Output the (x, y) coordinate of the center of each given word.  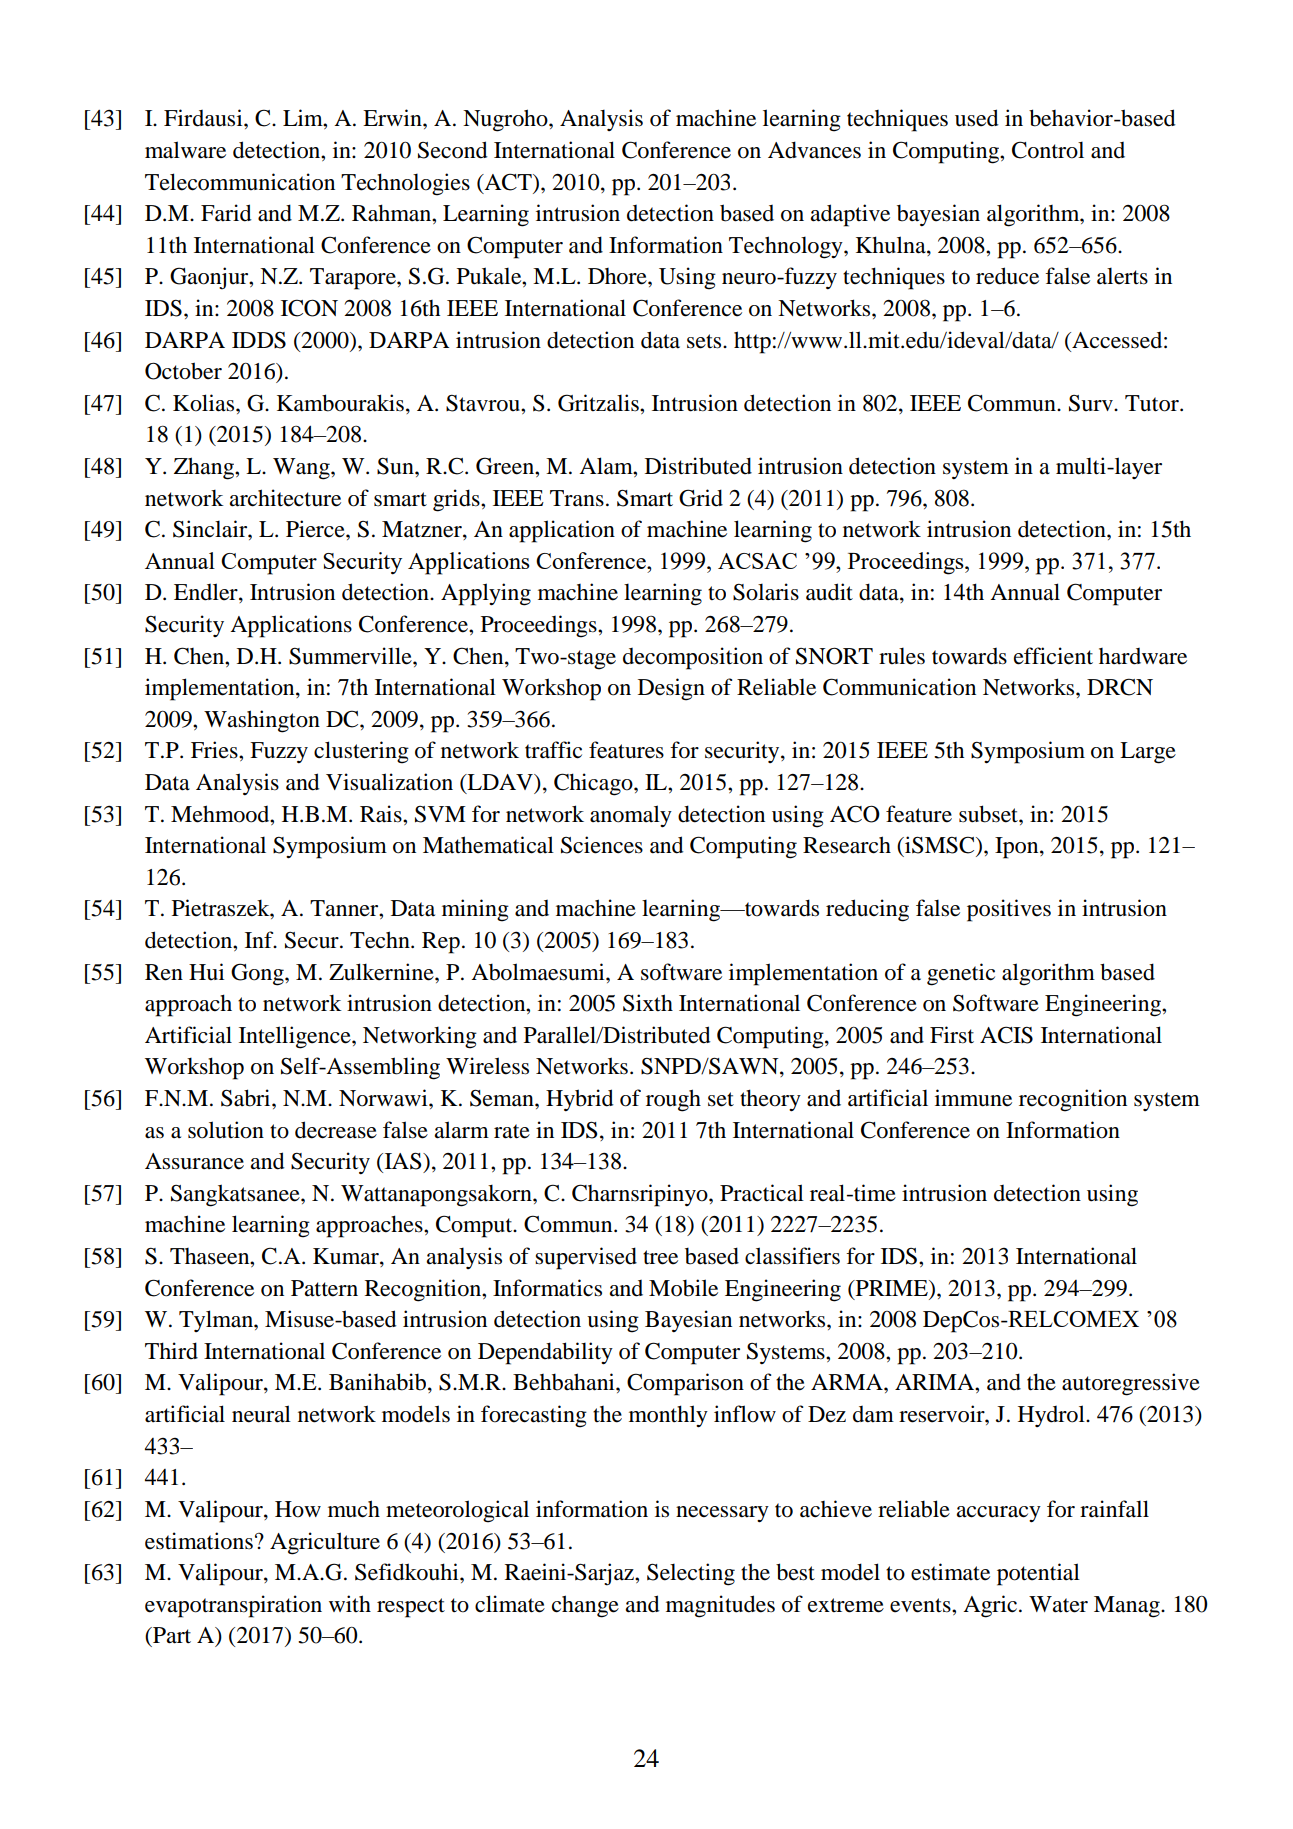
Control (1048, 150)
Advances (814, 150)
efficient (1053, 656)
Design (671, 689)
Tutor (1153, 403)
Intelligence (296, 1037)
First (952, 1035)
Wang (302, 469)
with (350, 1603)
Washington (262, 721)
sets (705, 341)
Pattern (324, 1288)
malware (185, 150)
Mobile (683, 1288)
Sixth (648, 1003)
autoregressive (1131, 1384)
